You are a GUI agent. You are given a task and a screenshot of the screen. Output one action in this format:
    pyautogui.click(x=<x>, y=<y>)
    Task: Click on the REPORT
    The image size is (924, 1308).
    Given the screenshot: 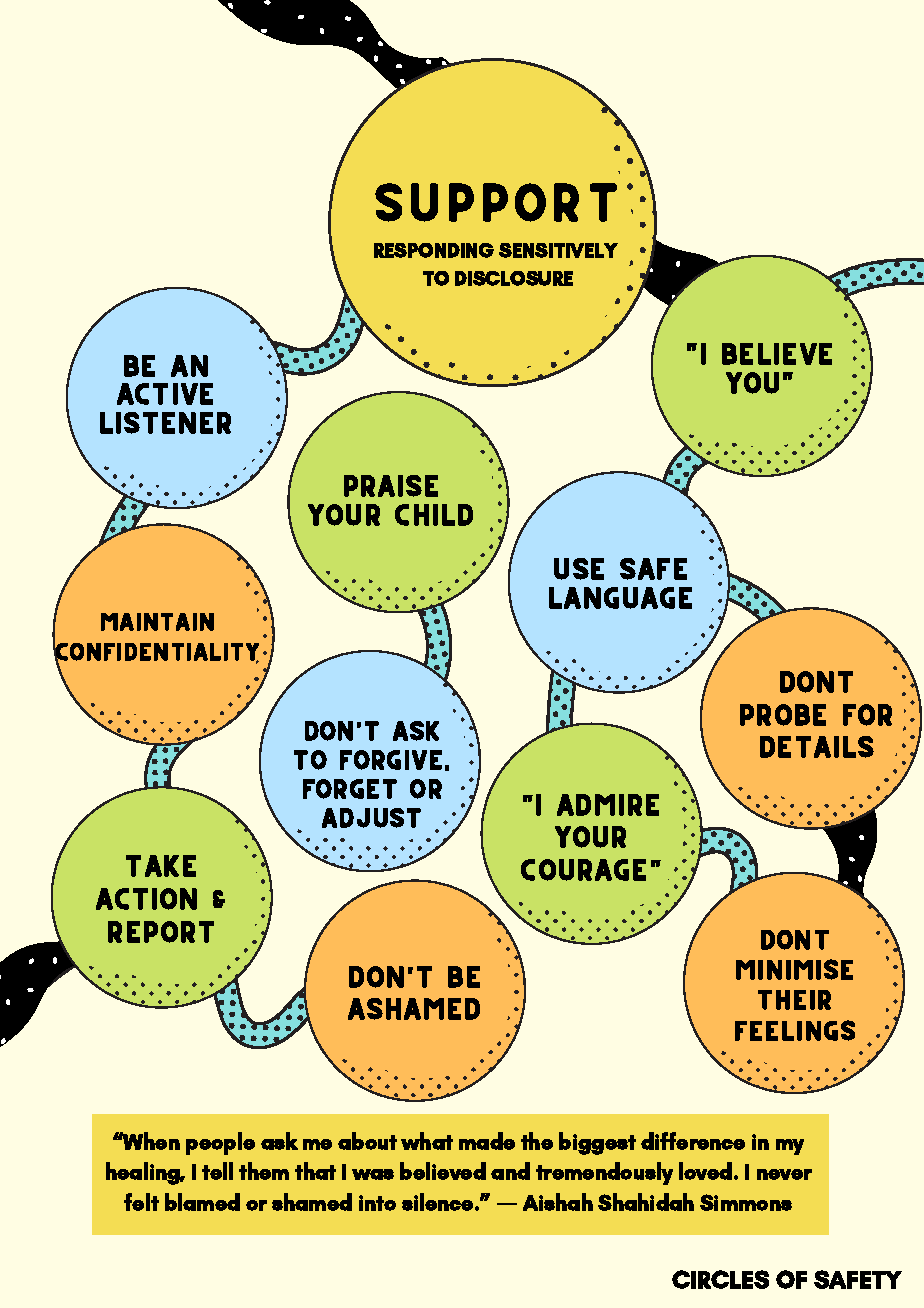 What is the action you would take?
    pyautogui.click(x=161, y=932)
